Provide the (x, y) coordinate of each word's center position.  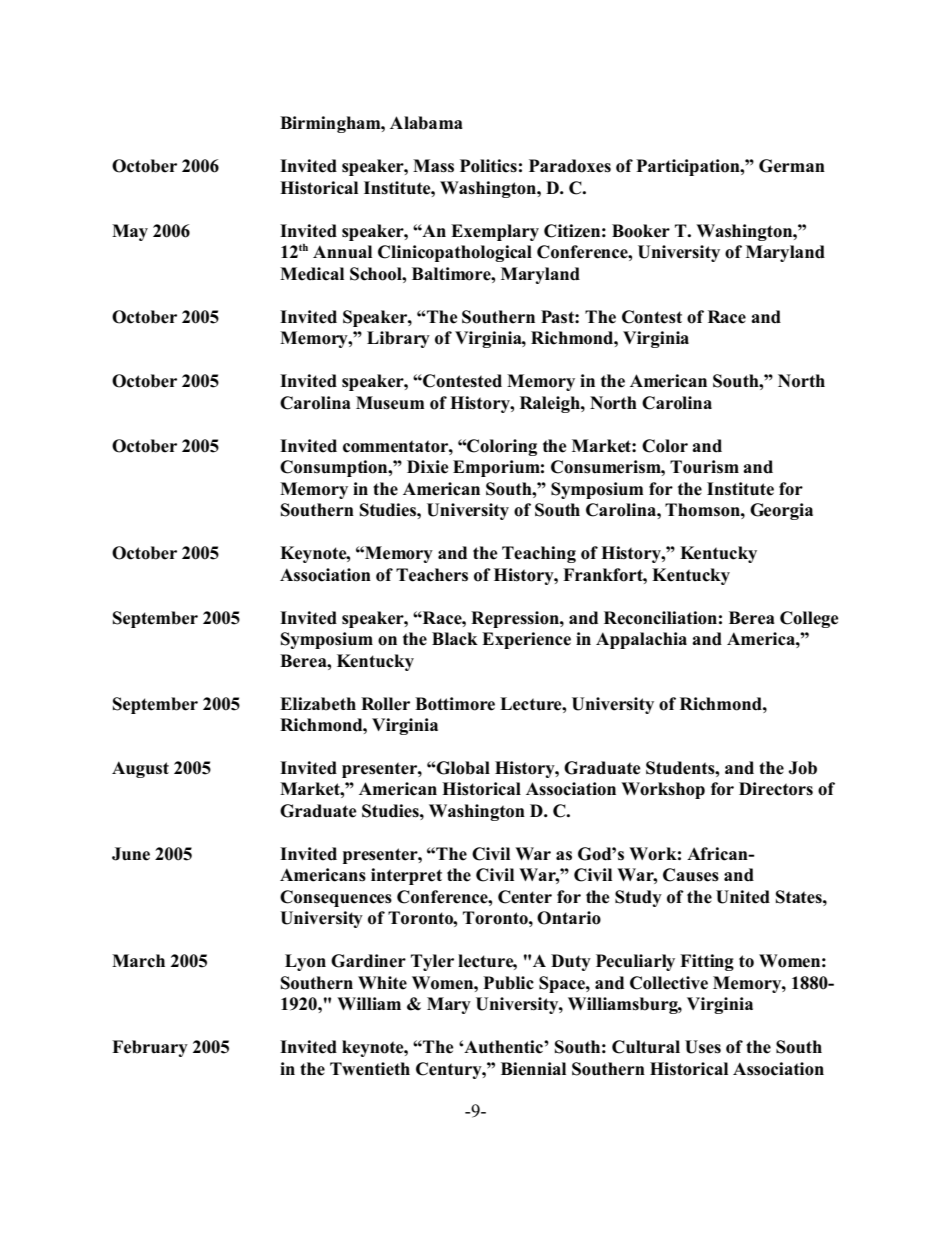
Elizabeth (318, 704)
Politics (488, 166)
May (130, 232)
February (150, 1048)
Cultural (646, 1047)
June (131, 854)
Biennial (533, 1069)
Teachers (432, 575)
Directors (776, 789)
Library (398, 339)
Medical (312, 274)
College (809, 619)
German (792, 166)
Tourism (704, 467)
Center (525, 897)
